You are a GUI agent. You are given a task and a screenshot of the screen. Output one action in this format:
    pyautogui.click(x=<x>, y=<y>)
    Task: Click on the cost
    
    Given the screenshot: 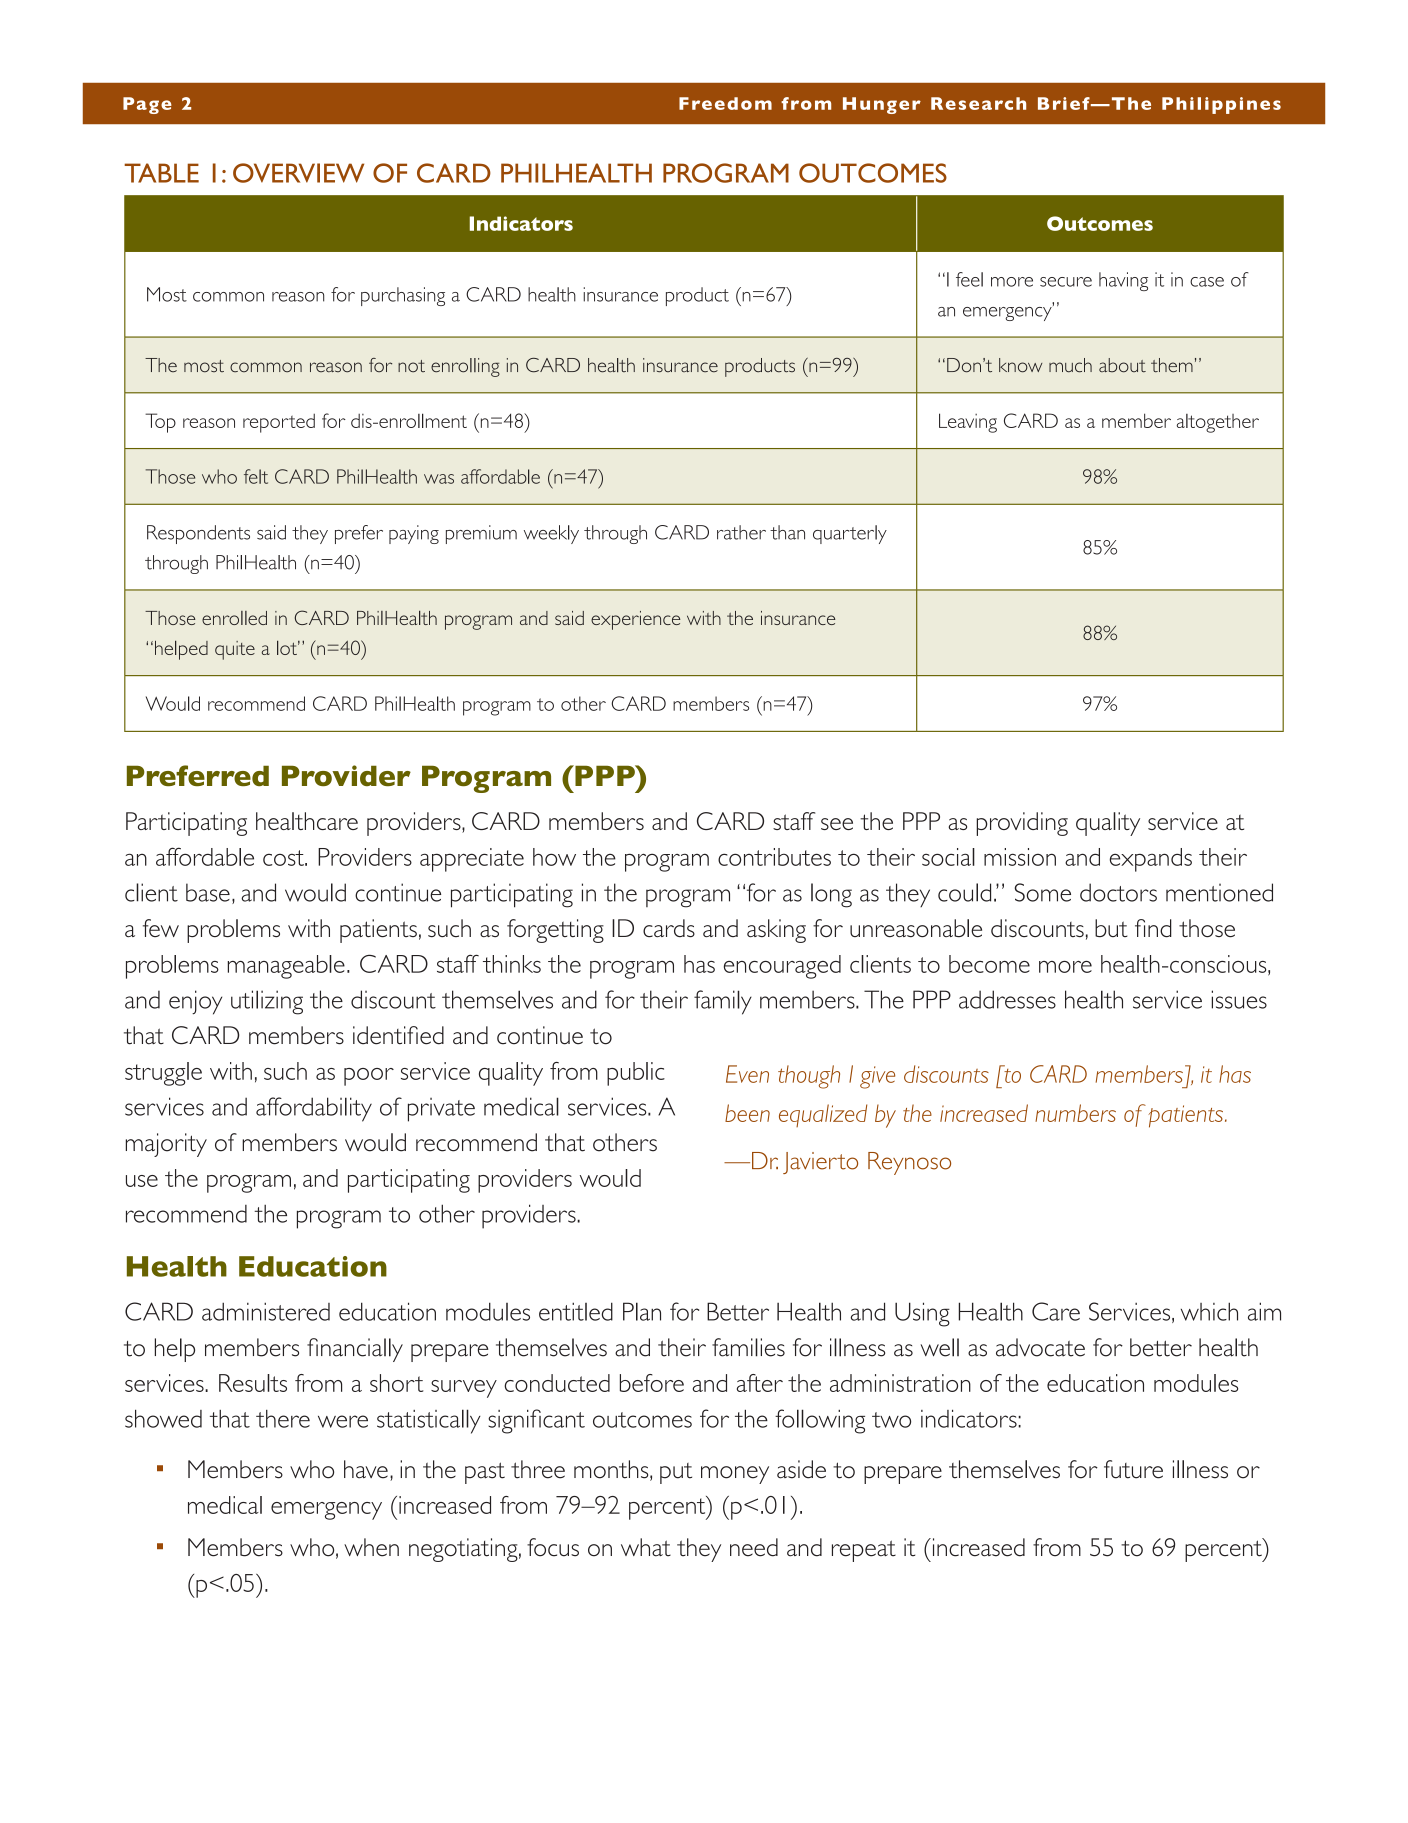 What is the action you would take?
    pyautogui.click(x=284, y=858)
